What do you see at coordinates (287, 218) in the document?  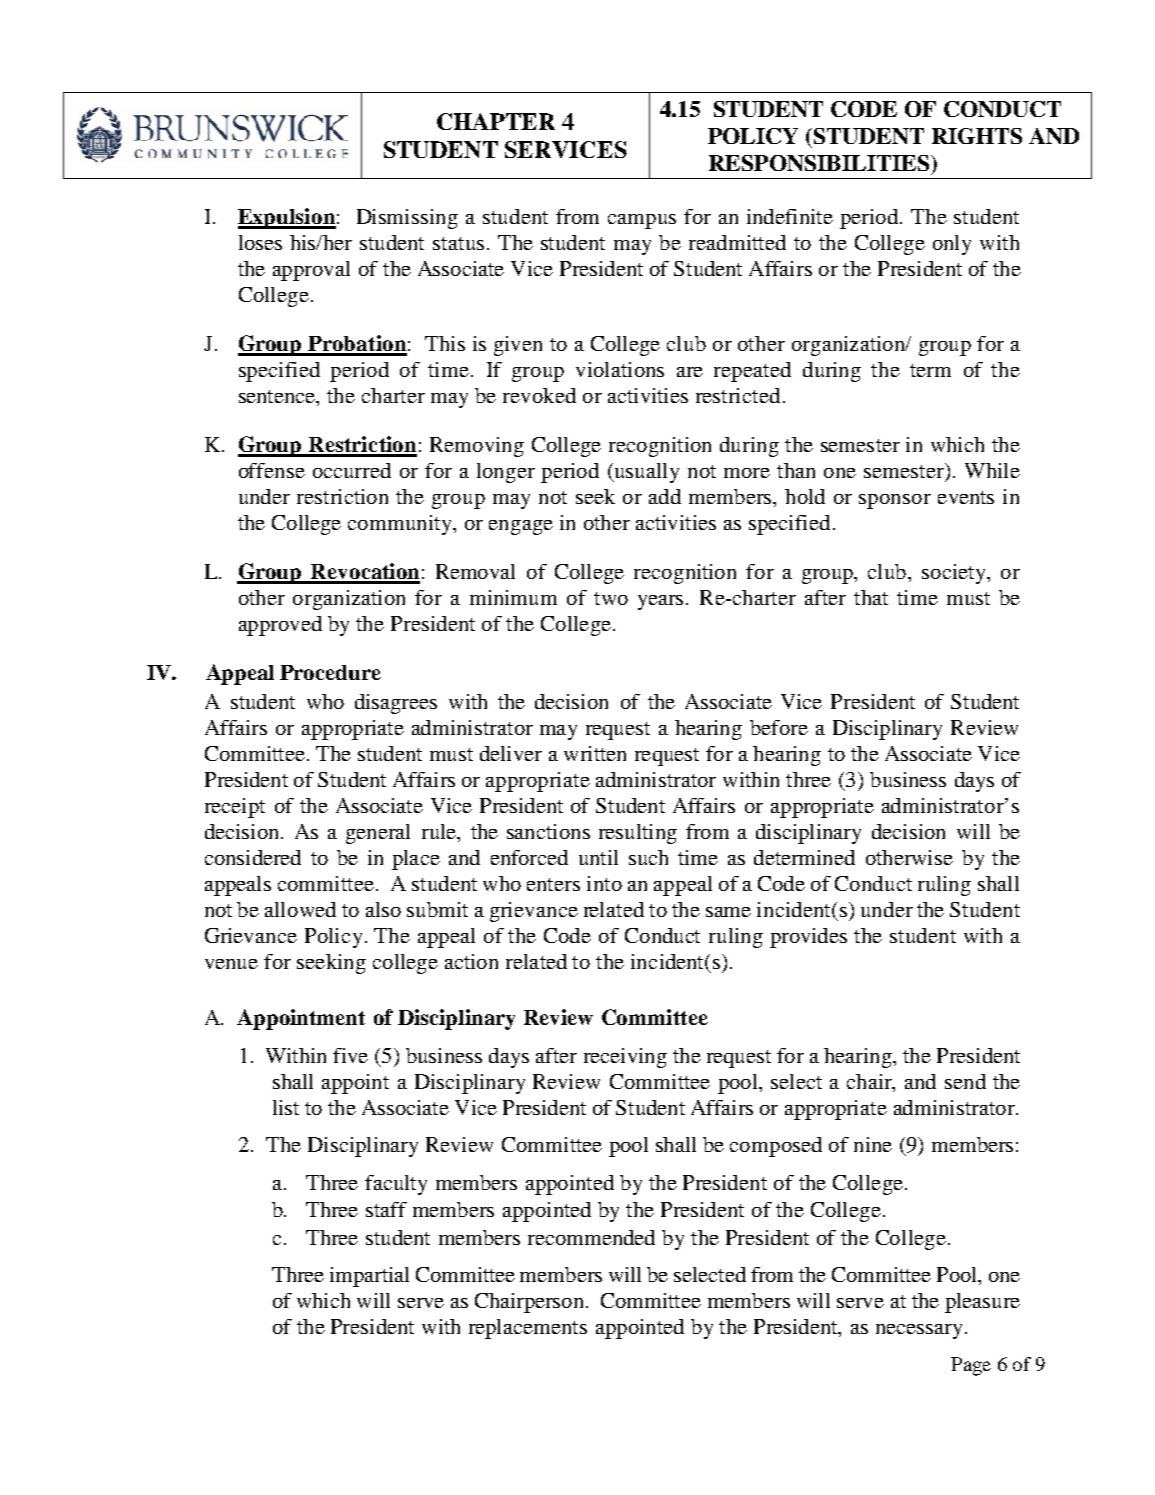 I see `Expulsion` at bounding box center [287, 218].
